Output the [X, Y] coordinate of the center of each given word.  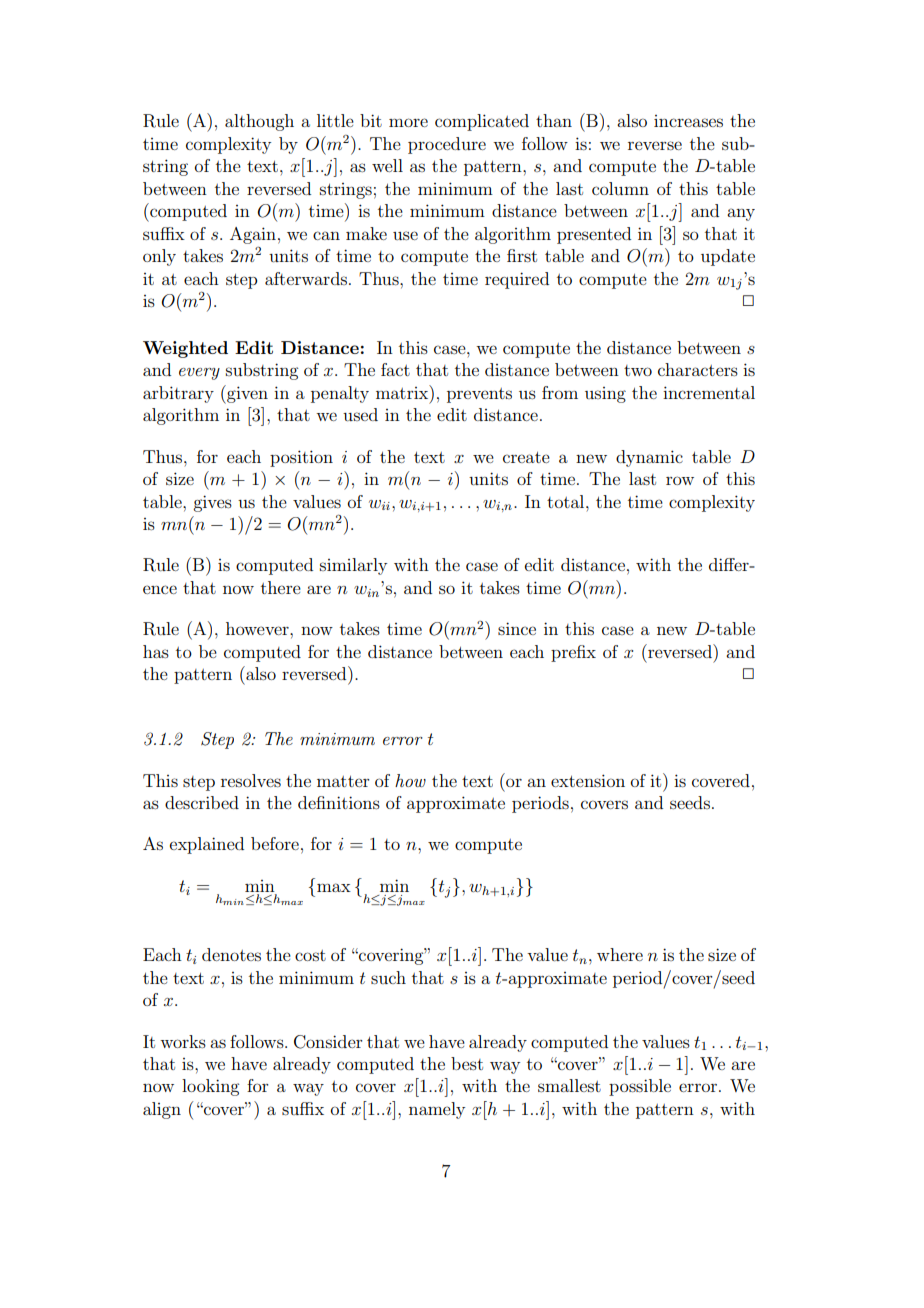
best [467, 1063]
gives [212, 503]
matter [343, 781]
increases [688, 121]
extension [588, 780]
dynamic [649, 458]
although [259, 122]
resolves [251, 780]
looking [210, 1087]
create [526, 457]
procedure [447, 145]
